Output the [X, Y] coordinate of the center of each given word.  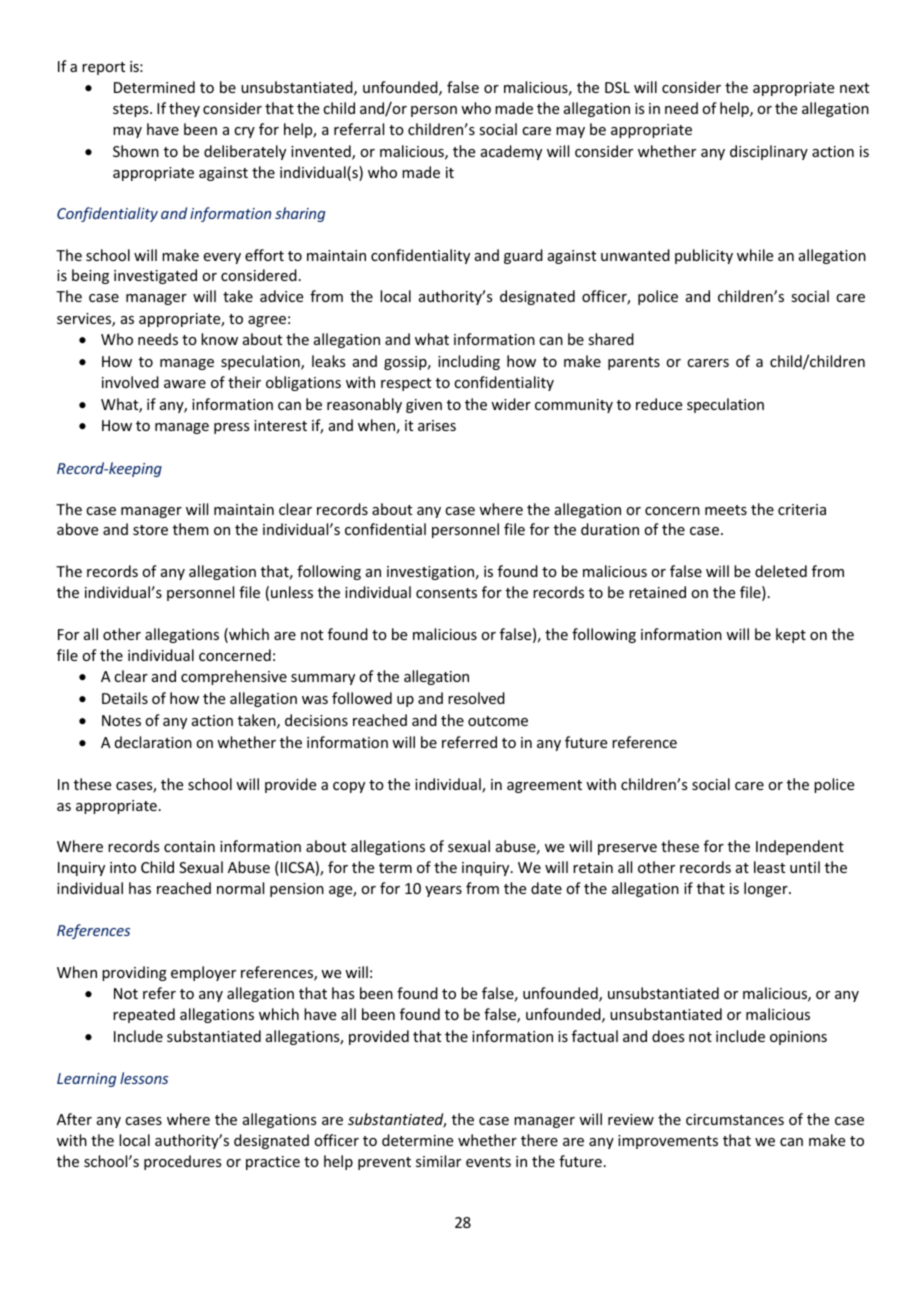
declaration [153, 742]
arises [437, 425]
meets [726, 510]
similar [438, 1161]
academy [511, 152]
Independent [800, 847]
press [231, 428]
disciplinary [769, 152]
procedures [182, 1162]
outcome [498, 721]
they [184, 109]
